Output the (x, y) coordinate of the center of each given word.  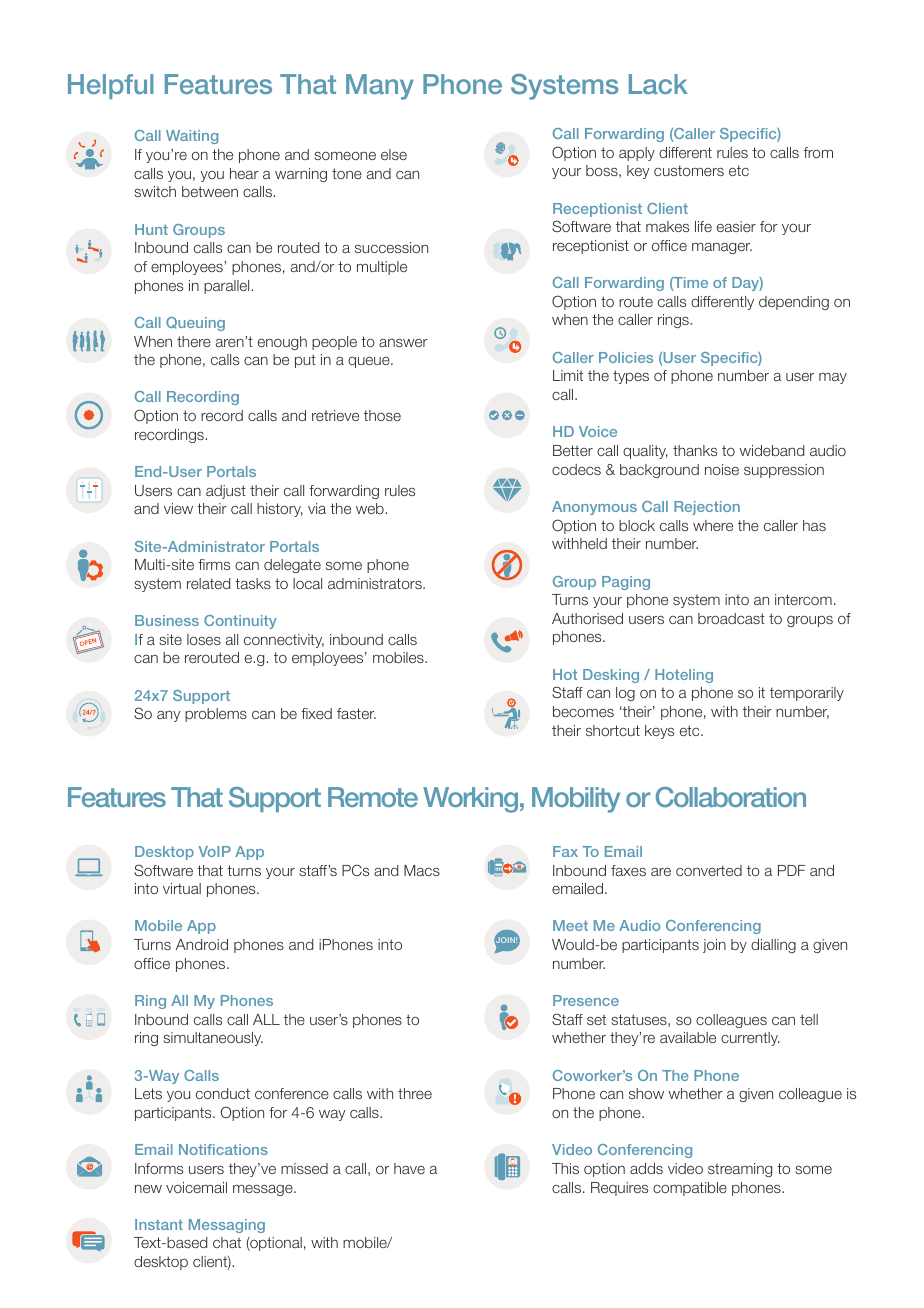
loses (204, 639)
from (818, 152)
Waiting (192, 137)
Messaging (227, 1226)
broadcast (731, 618)
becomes (583, 711)
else (394, 154)
